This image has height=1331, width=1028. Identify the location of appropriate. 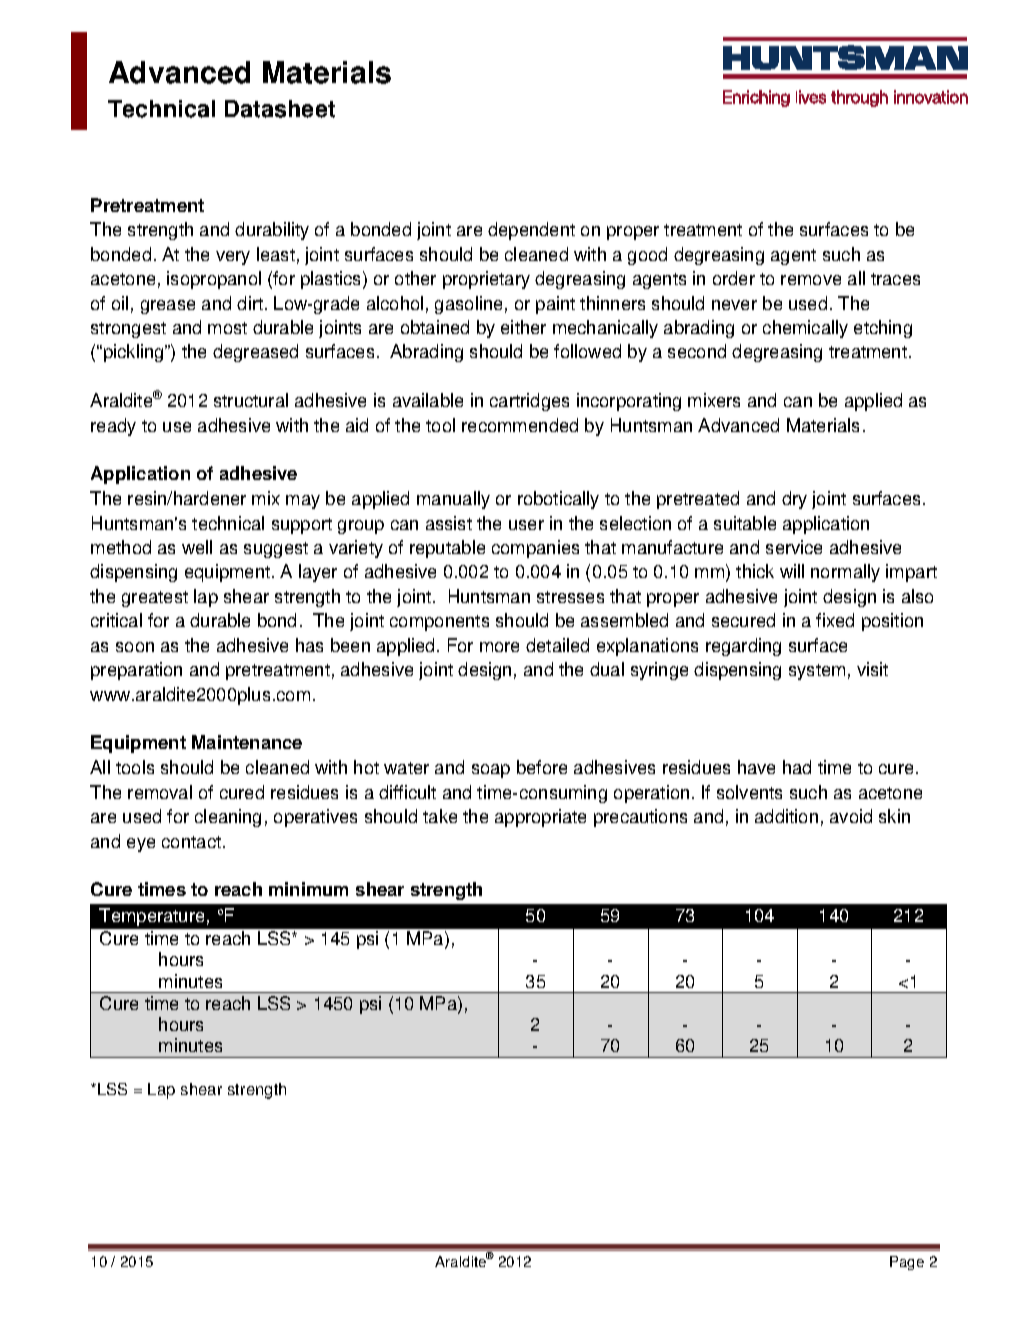
(540, 818).
